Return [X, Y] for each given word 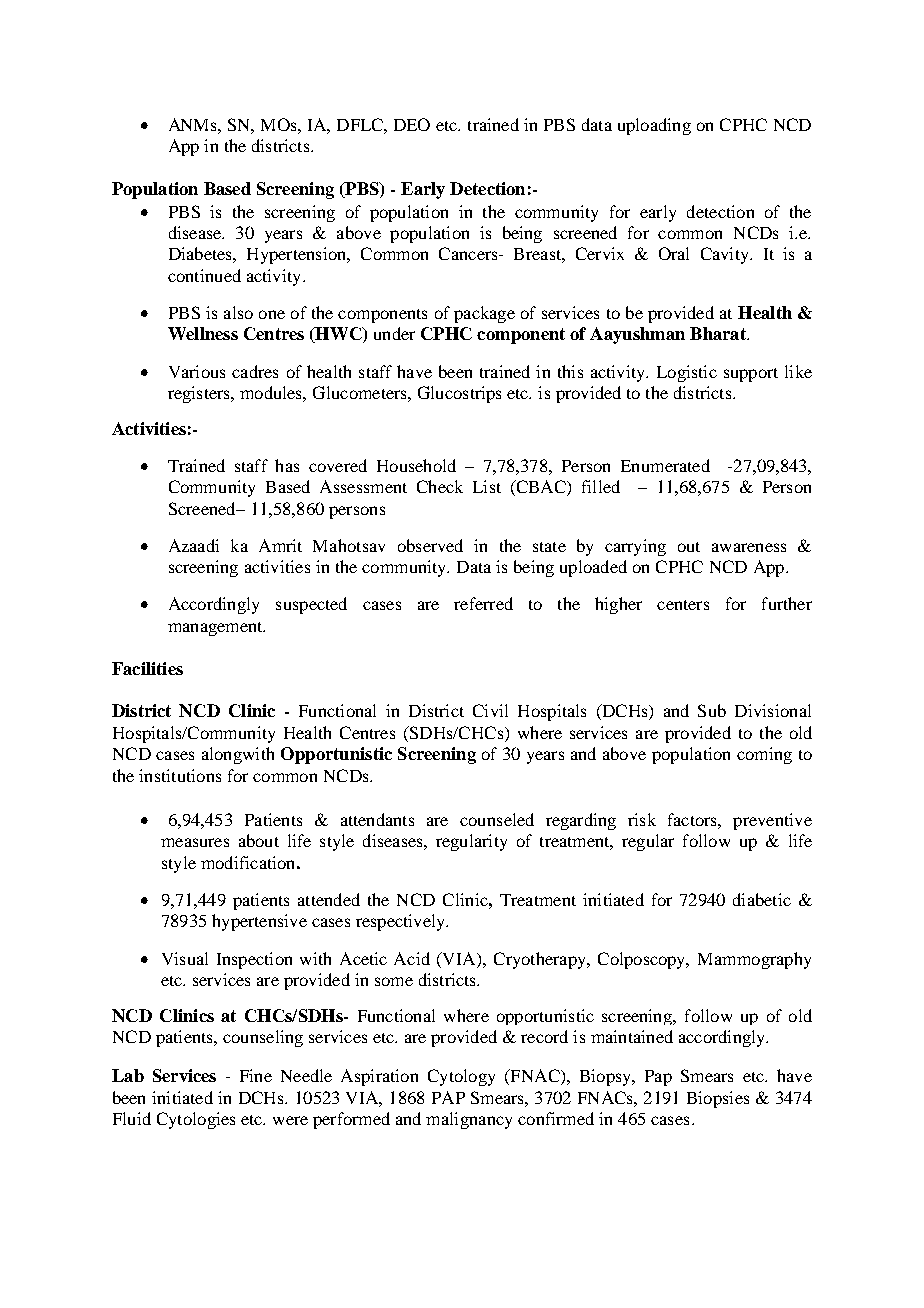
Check [440, 486]
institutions [180, 775]
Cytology [461, 1077]
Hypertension [298, 255]
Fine [256, 1075]
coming [764, 755]
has [287, 465]
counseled [497, 819]
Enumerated [665, 465]
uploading [654, 126]
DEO [412, 124]
